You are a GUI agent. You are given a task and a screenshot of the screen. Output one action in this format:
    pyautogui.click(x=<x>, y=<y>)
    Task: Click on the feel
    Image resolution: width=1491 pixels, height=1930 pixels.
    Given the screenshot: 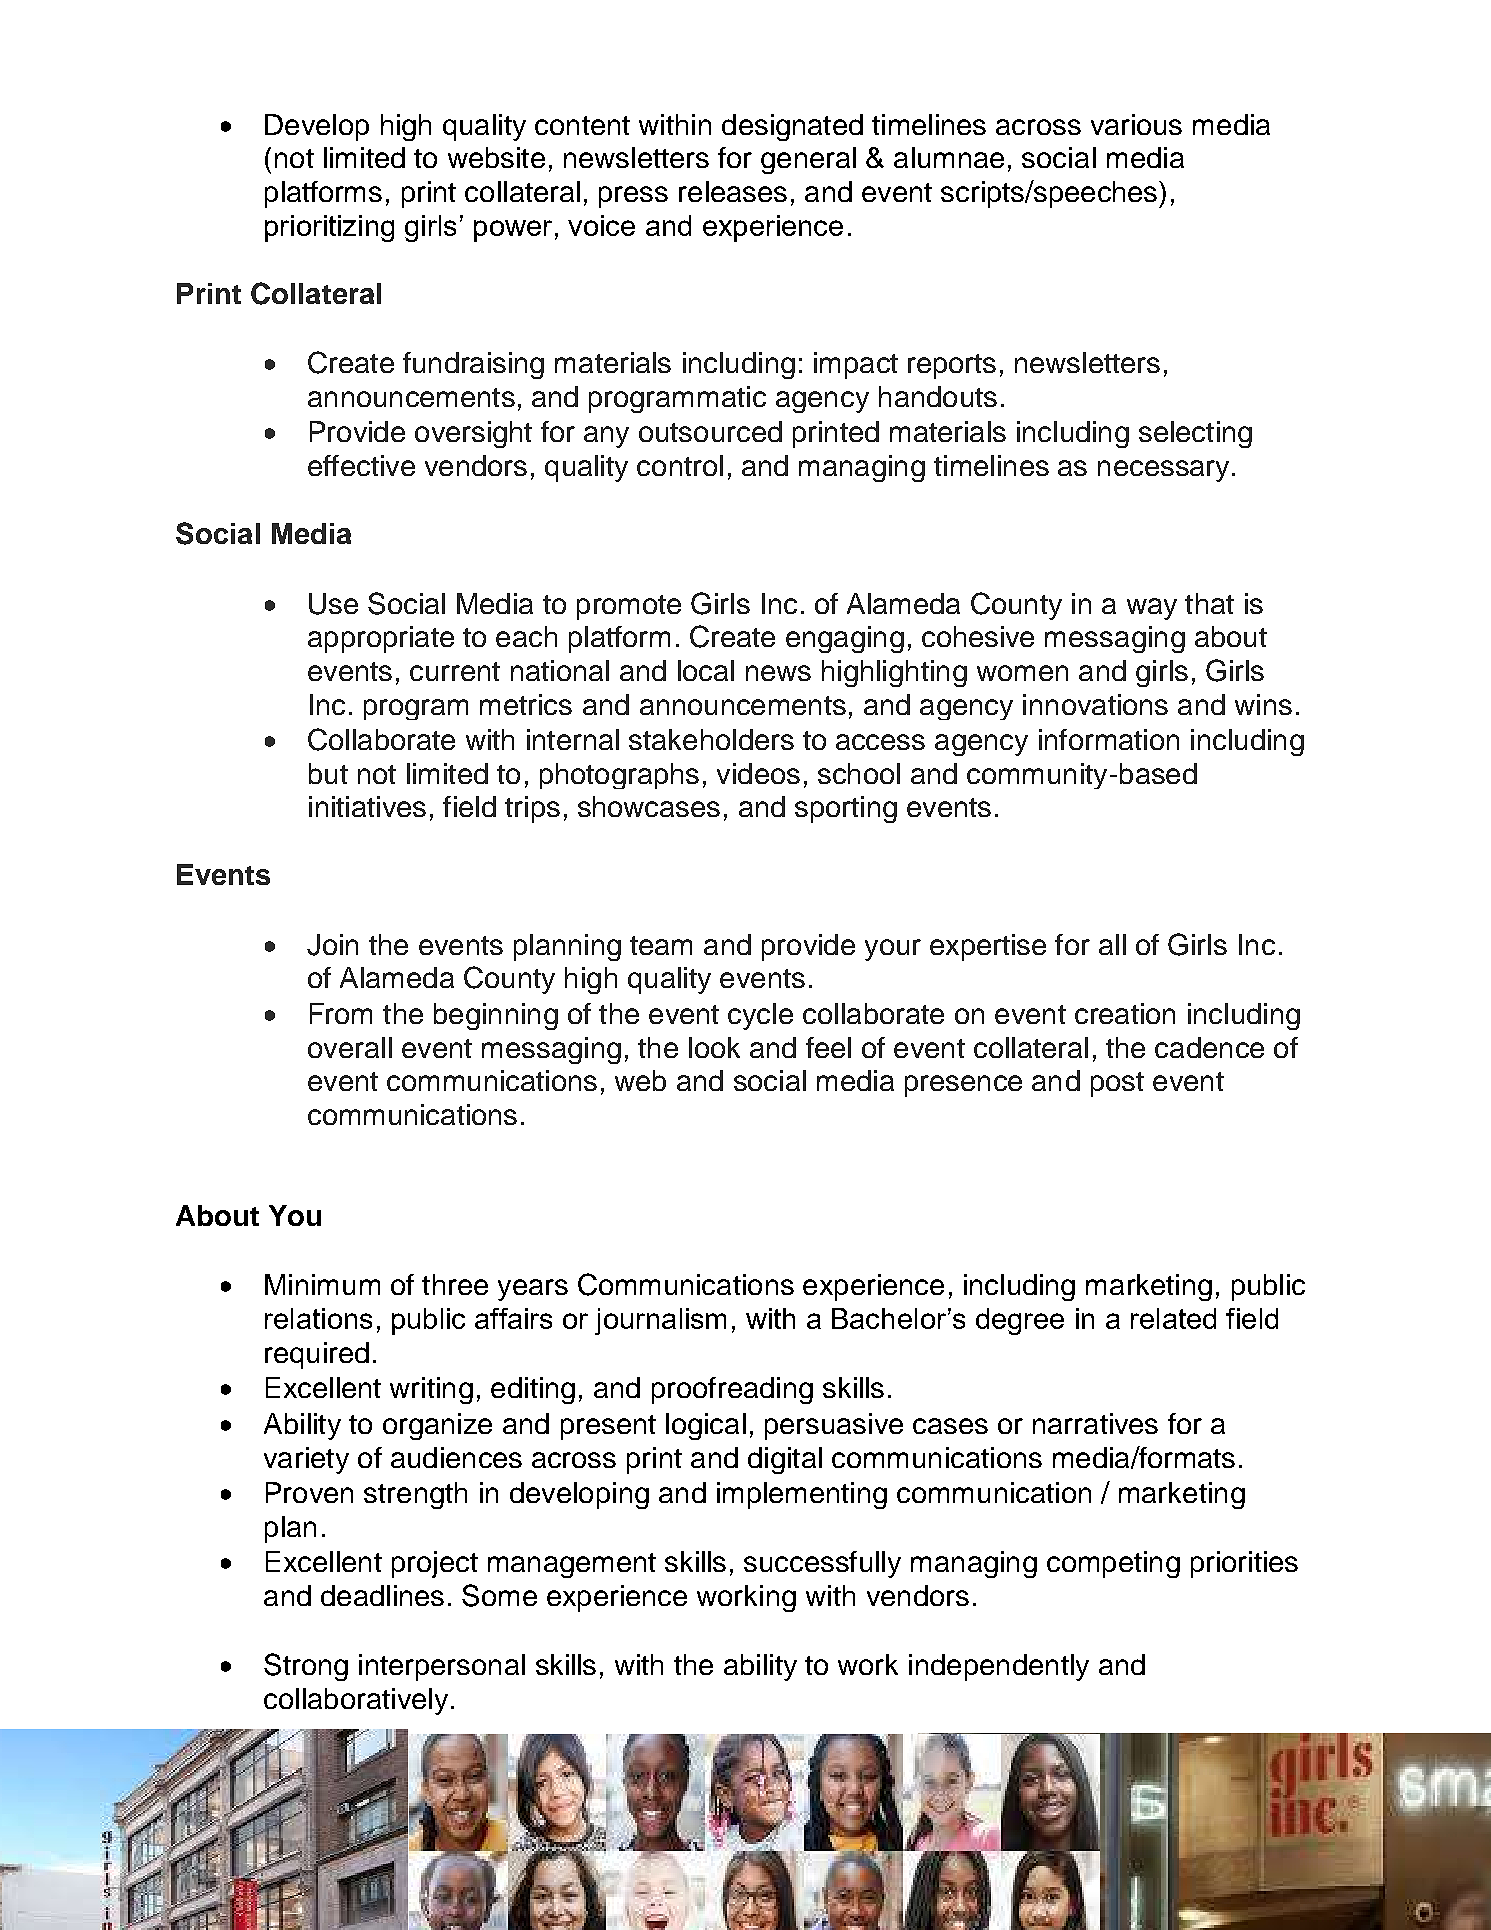 What is the action you would take?
    pyautogui.click(x=828, y=1047)
